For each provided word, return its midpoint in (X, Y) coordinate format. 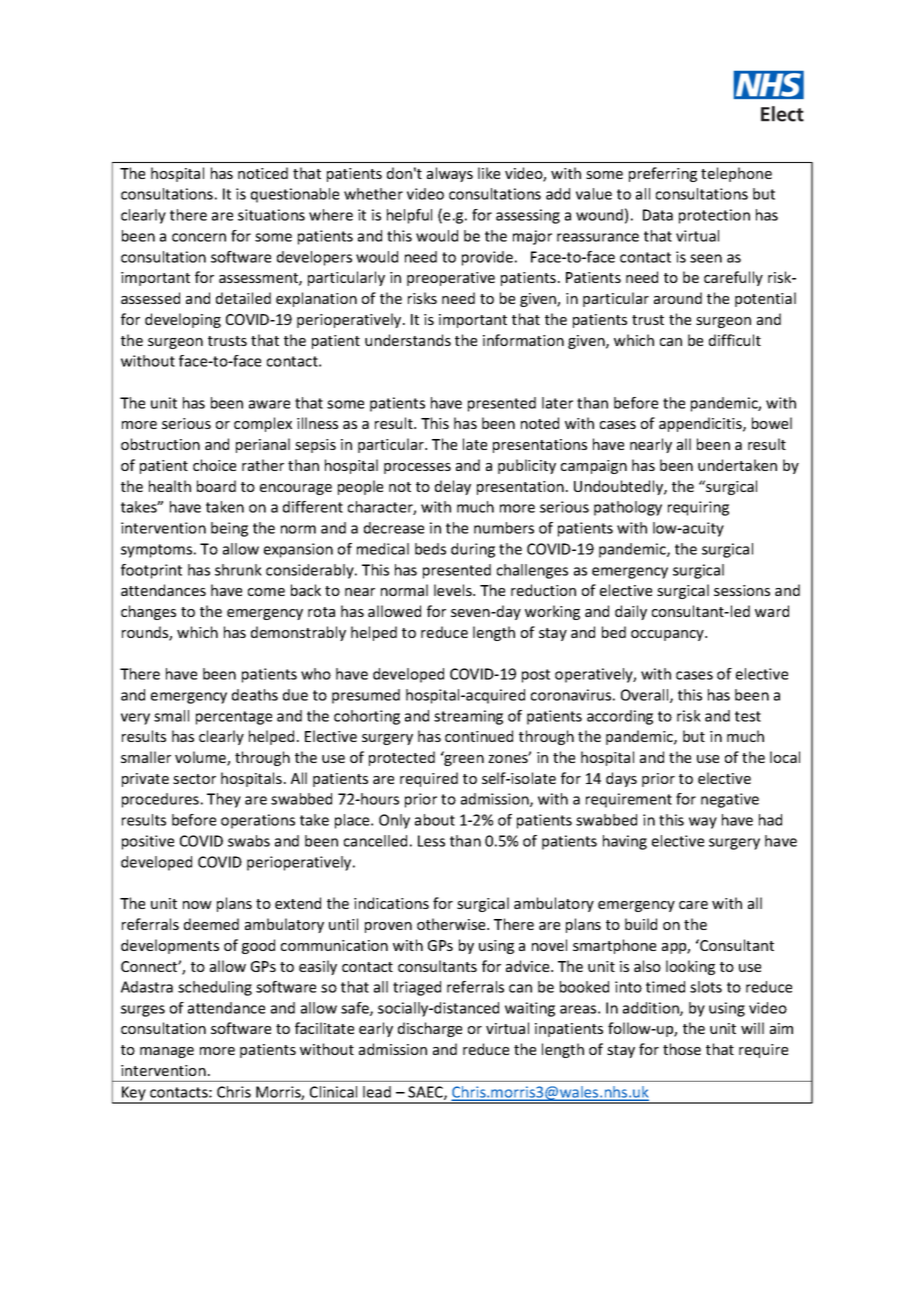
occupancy (668, 635)
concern (199, 237)
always (450, 174)
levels (454, 590)
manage (167, 1052)
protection (714, 216)
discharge (430, 1029)
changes (148, 612)
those (682, 1049)
